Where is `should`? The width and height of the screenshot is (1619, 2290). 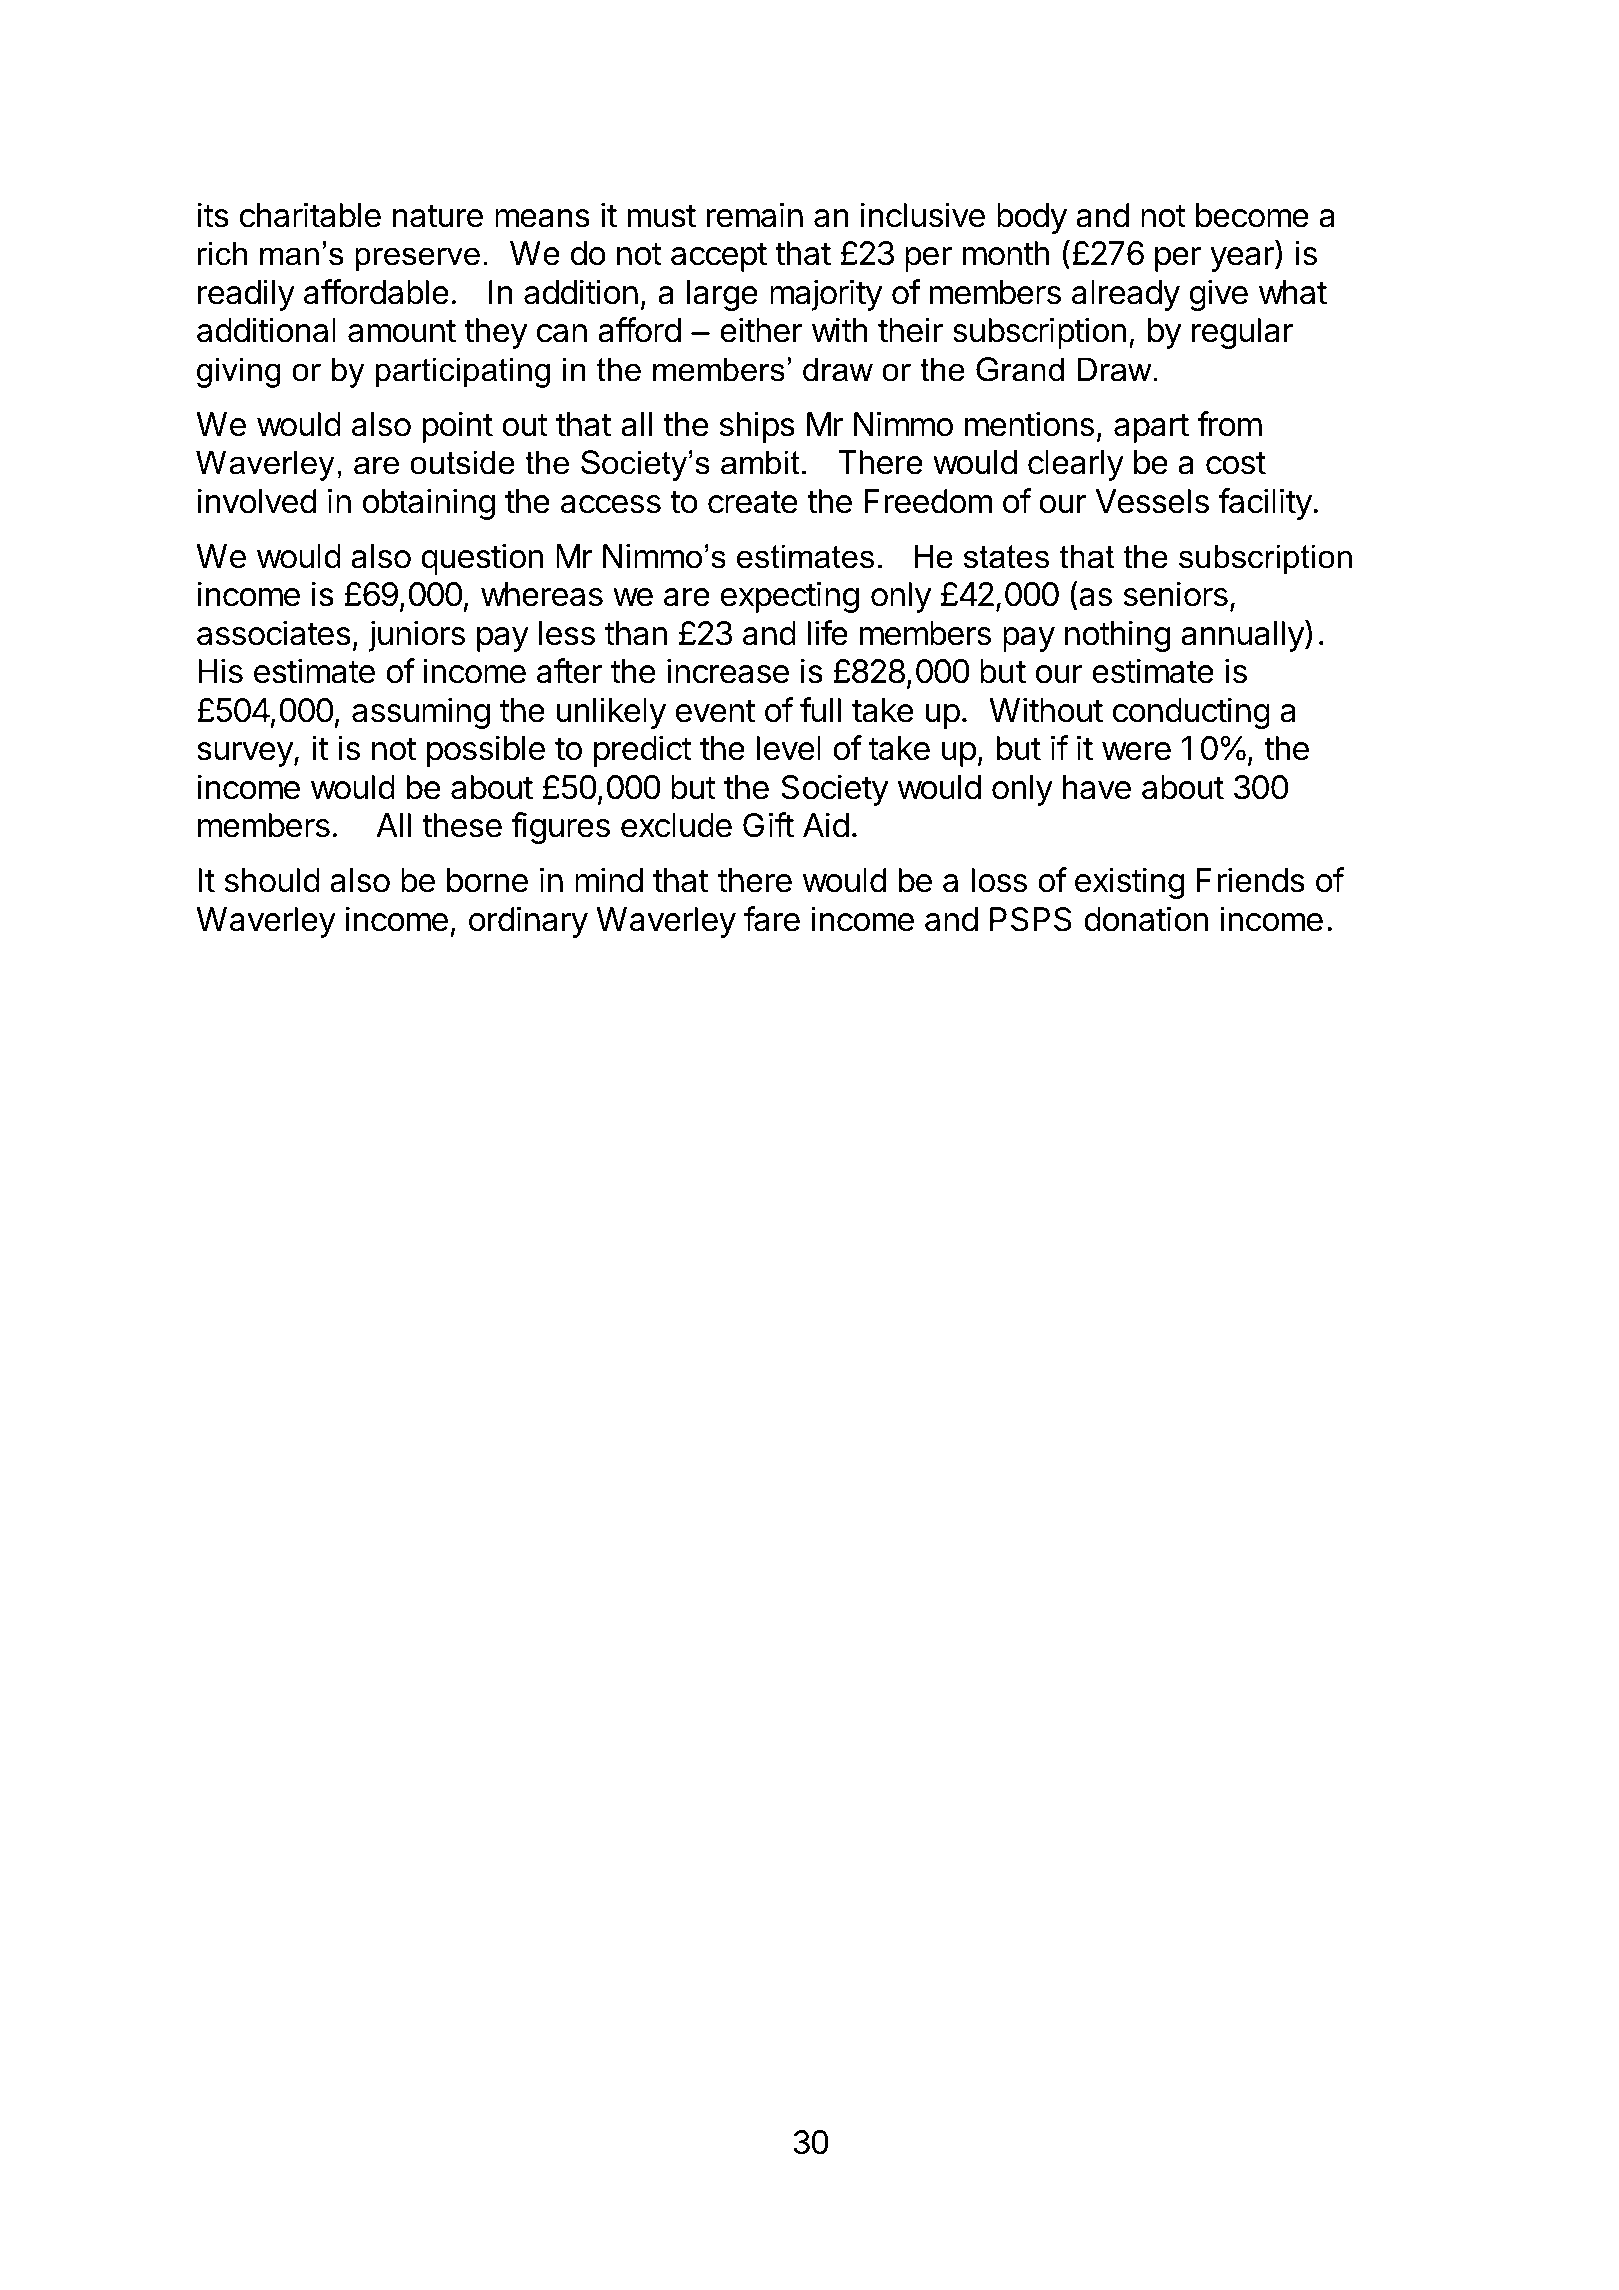
should is located at coordinates (272, 880).
